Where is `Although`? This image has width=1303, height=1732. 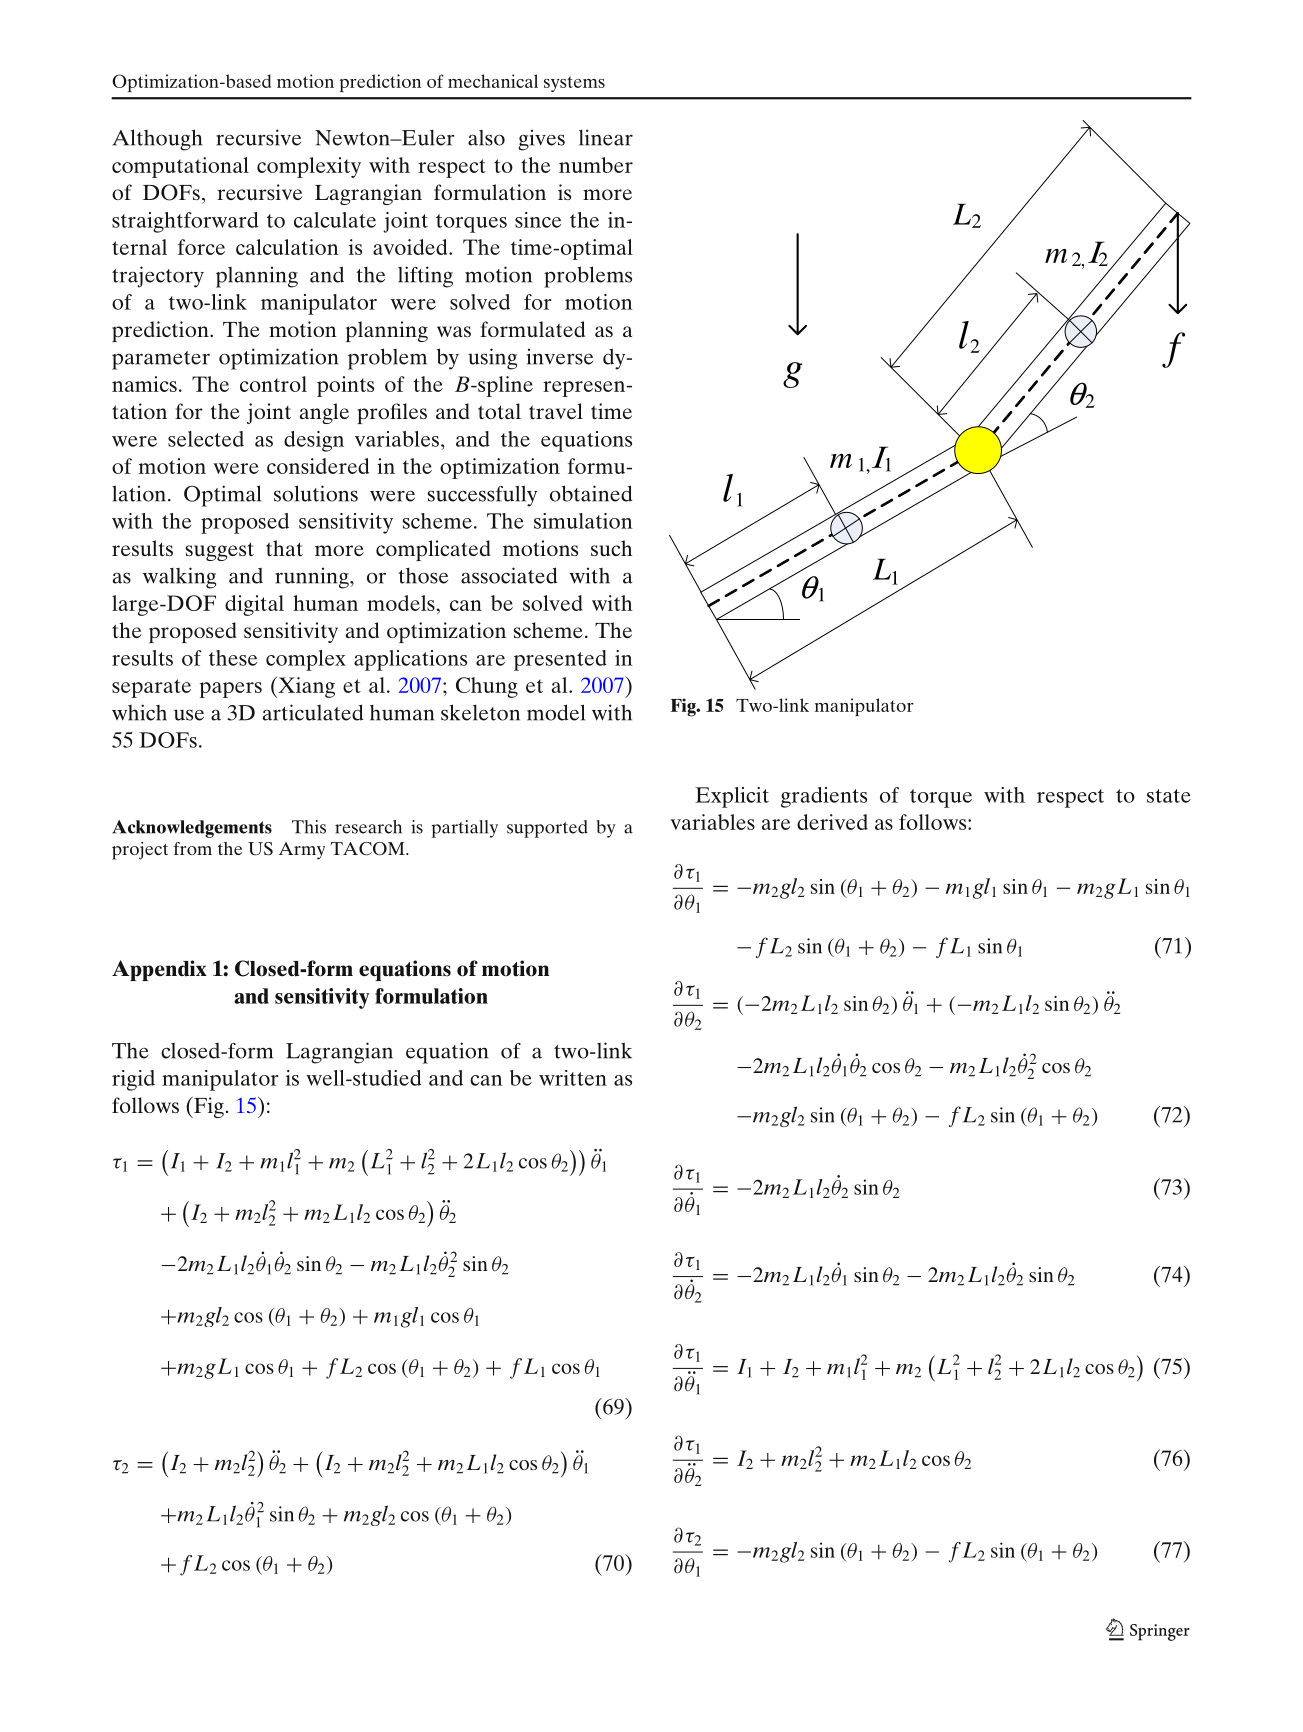 Although is located at coordinates (157, 140).
